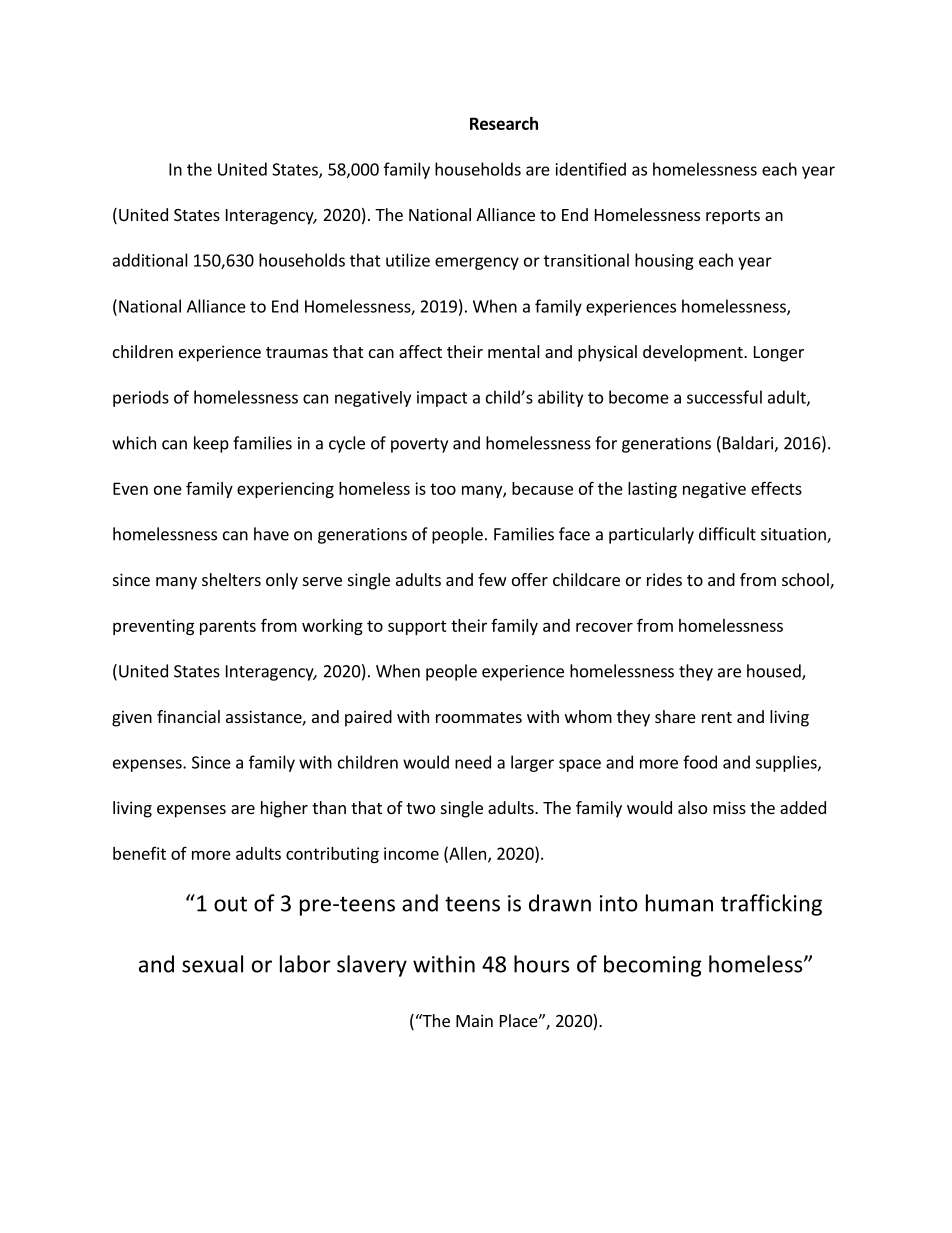 Image resolution: width=952 pixels, height=1233 pixels. What do you see at coordinates (284, 809) in the page?
I see `higher` at bounding box center [284, 809].
